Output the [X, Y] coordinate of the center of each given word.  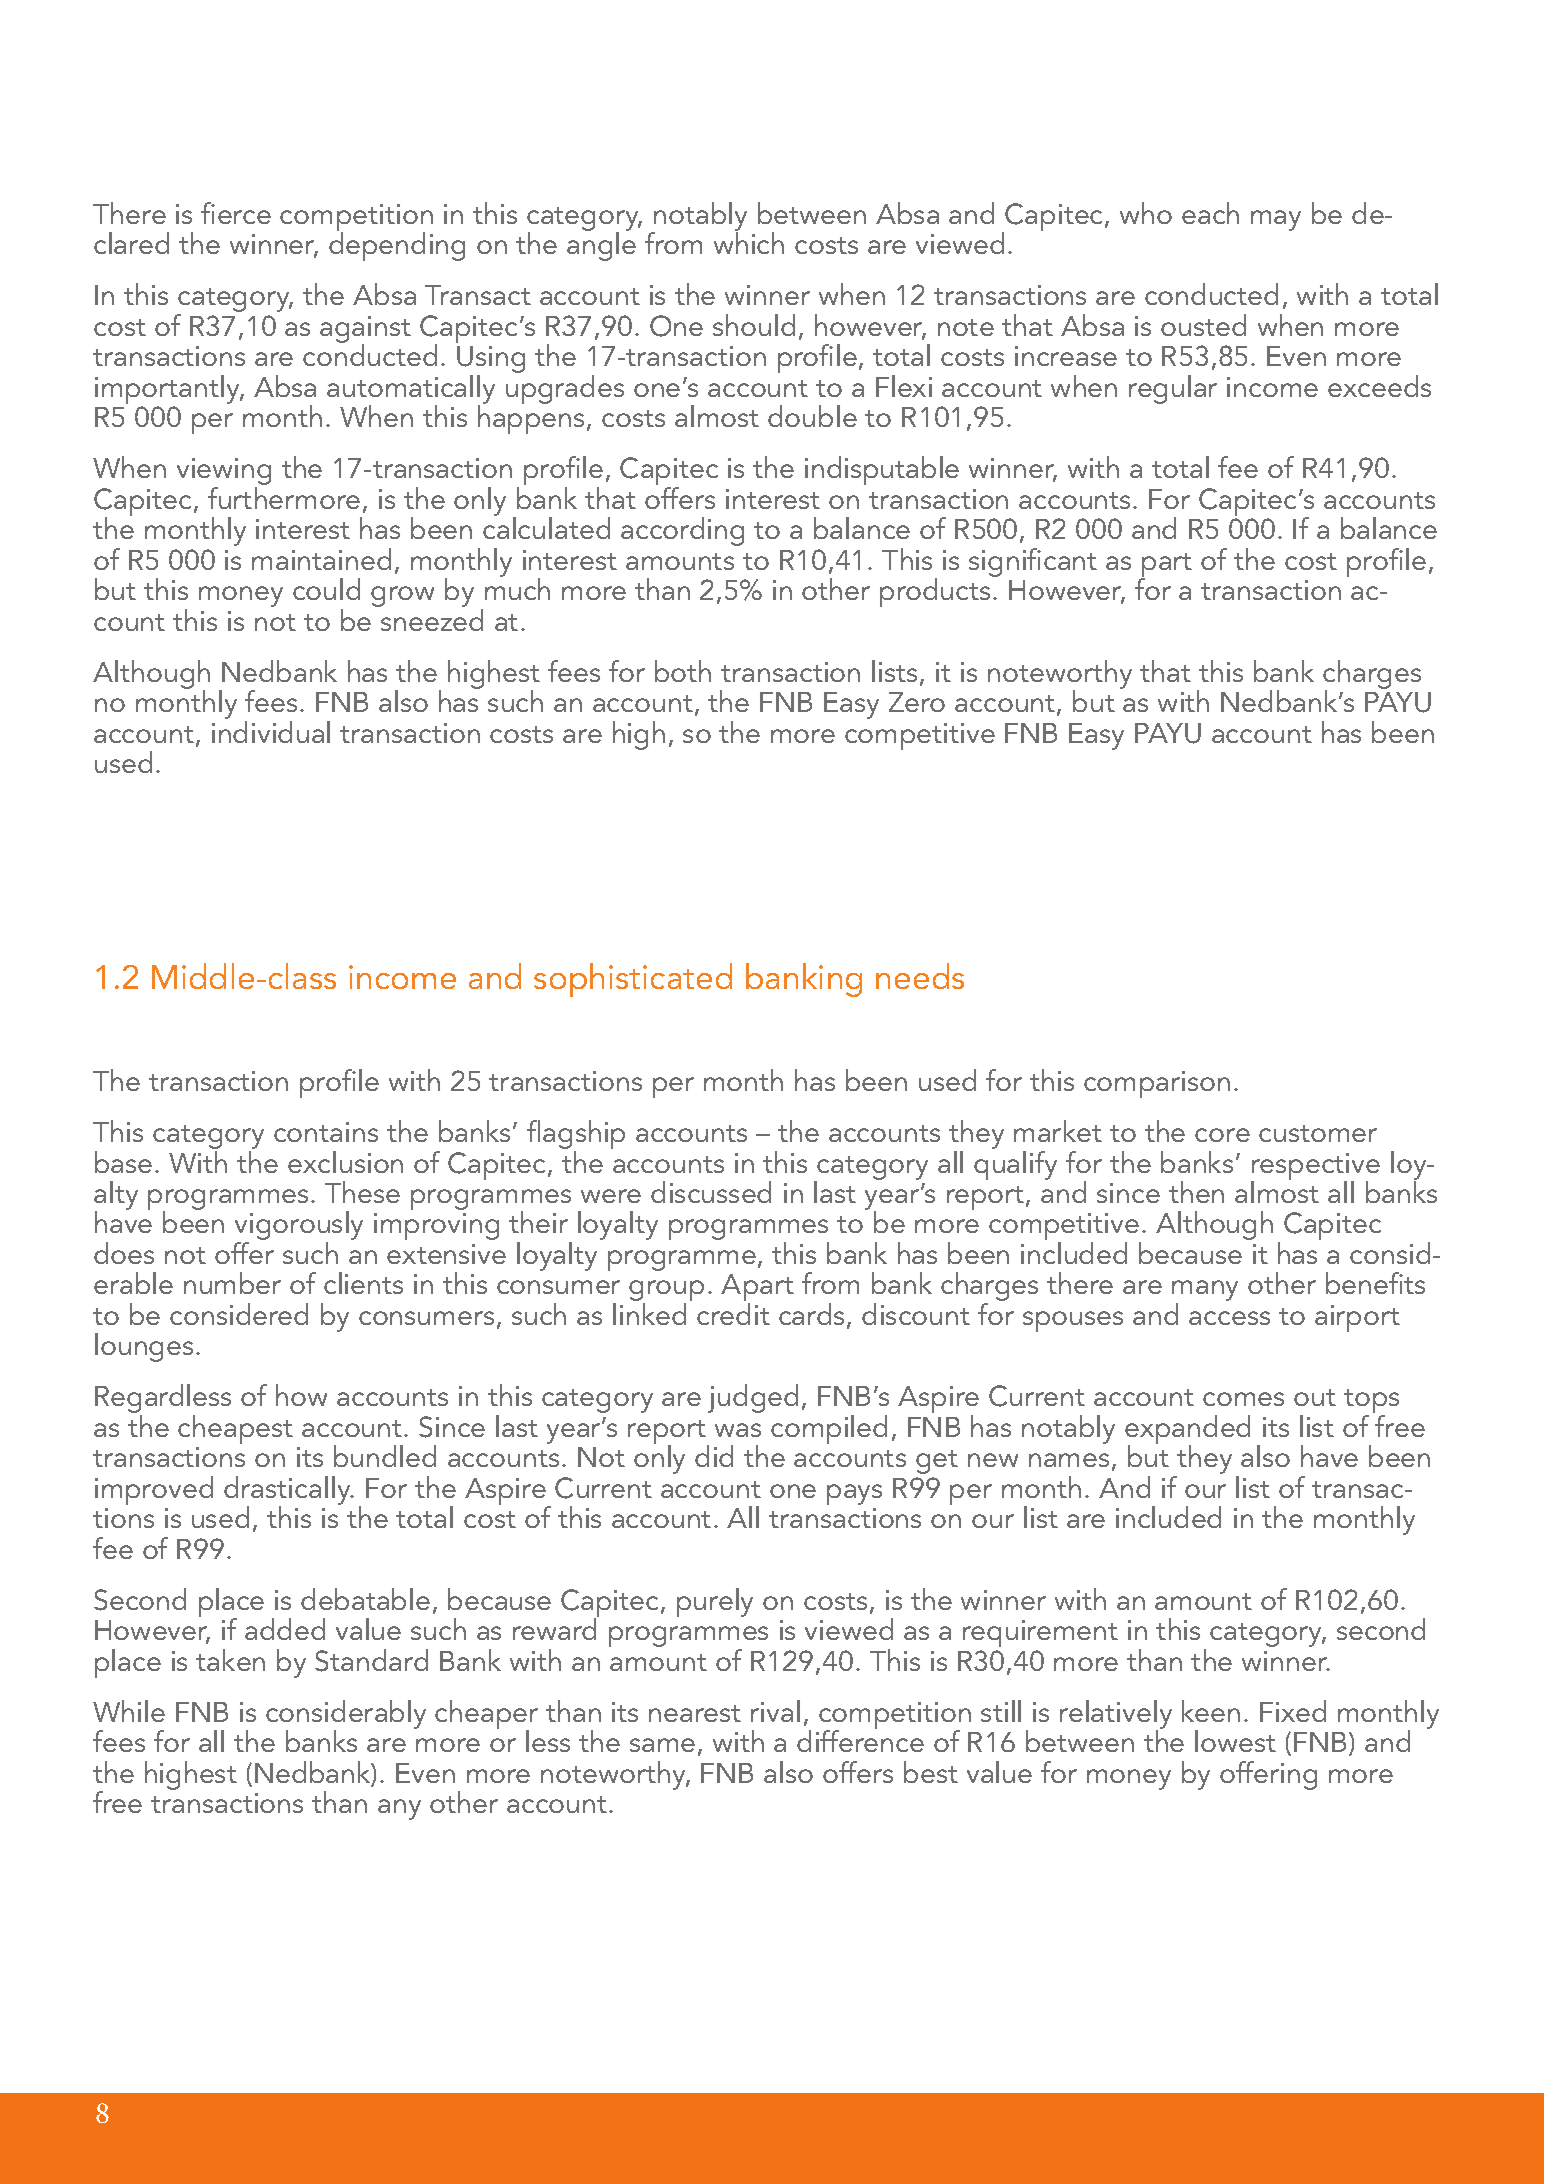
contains [326, 1132]
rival [775, 1711]
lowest [1235, 1741]
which [749, 242]
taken [230, 1660]
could [326, 589]
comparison [1157, 1084]
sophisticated [633, 980]
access [1229, 1318]
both [683, 671]
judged [753, 1398]
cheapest [235, 1429]
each [1210, 213]
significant [1033, 562]
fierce [236, 213]
